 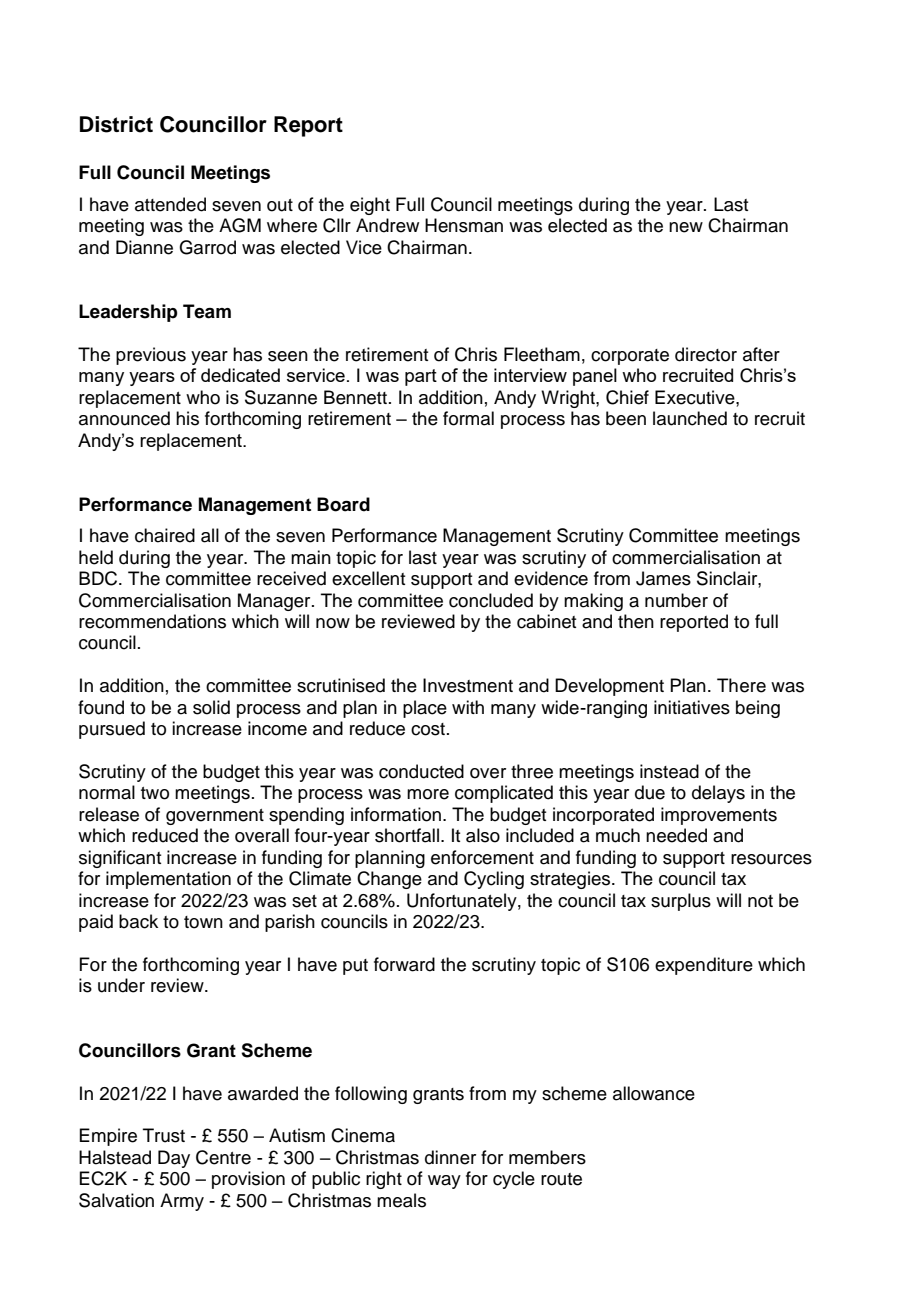 What do you see at coordinates (170, 204) in the screenshot?
I see `attended` at bounding box center [170, 204].
